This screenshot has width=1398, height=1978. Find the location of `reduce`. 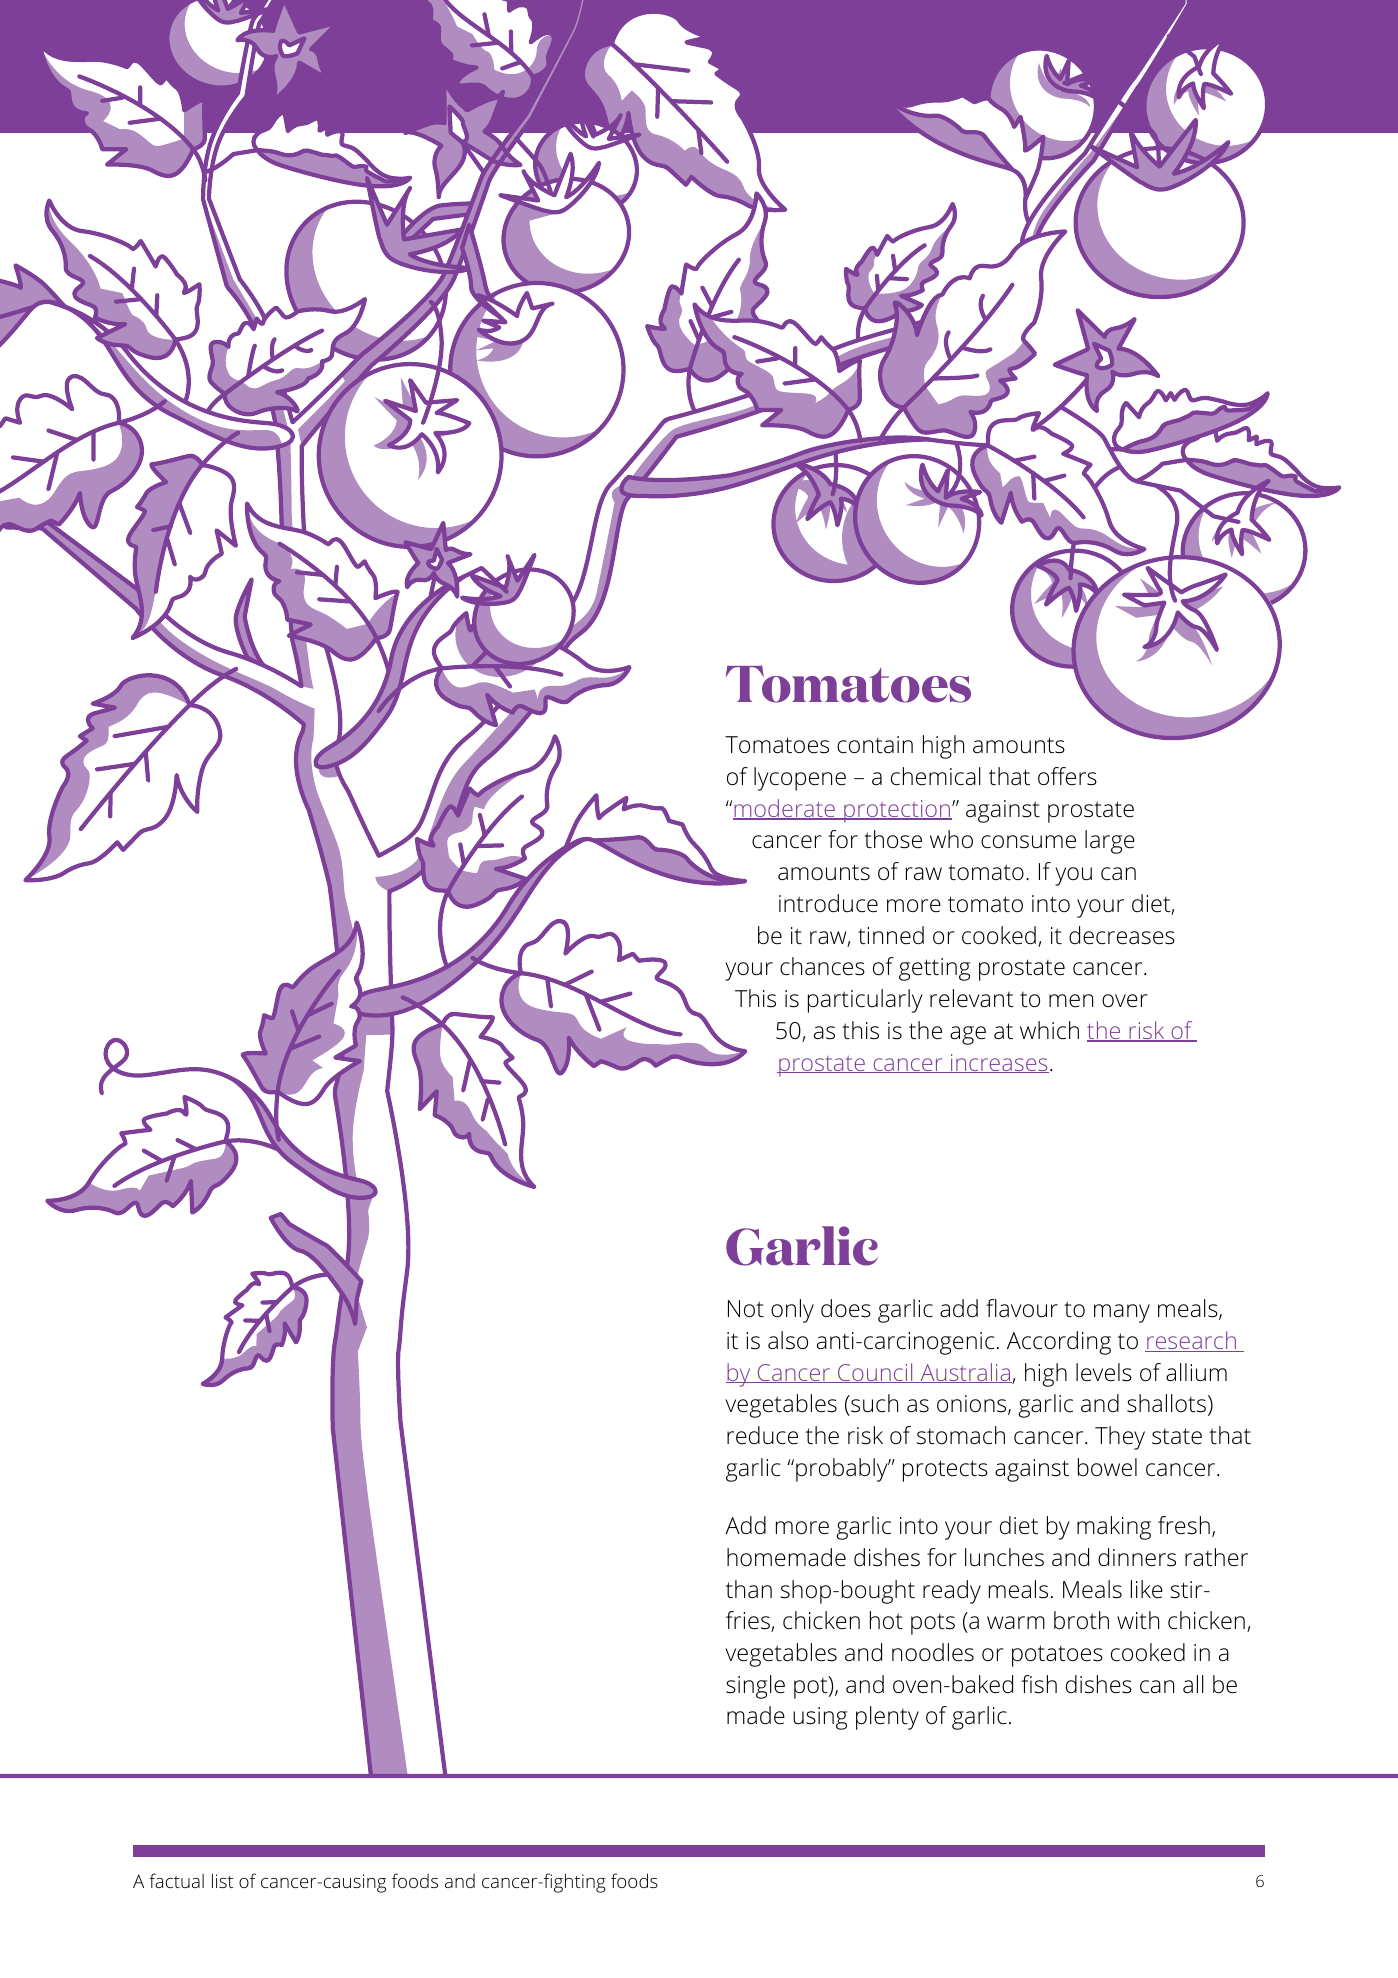

reduce is located at coordinates (762, 1435).
